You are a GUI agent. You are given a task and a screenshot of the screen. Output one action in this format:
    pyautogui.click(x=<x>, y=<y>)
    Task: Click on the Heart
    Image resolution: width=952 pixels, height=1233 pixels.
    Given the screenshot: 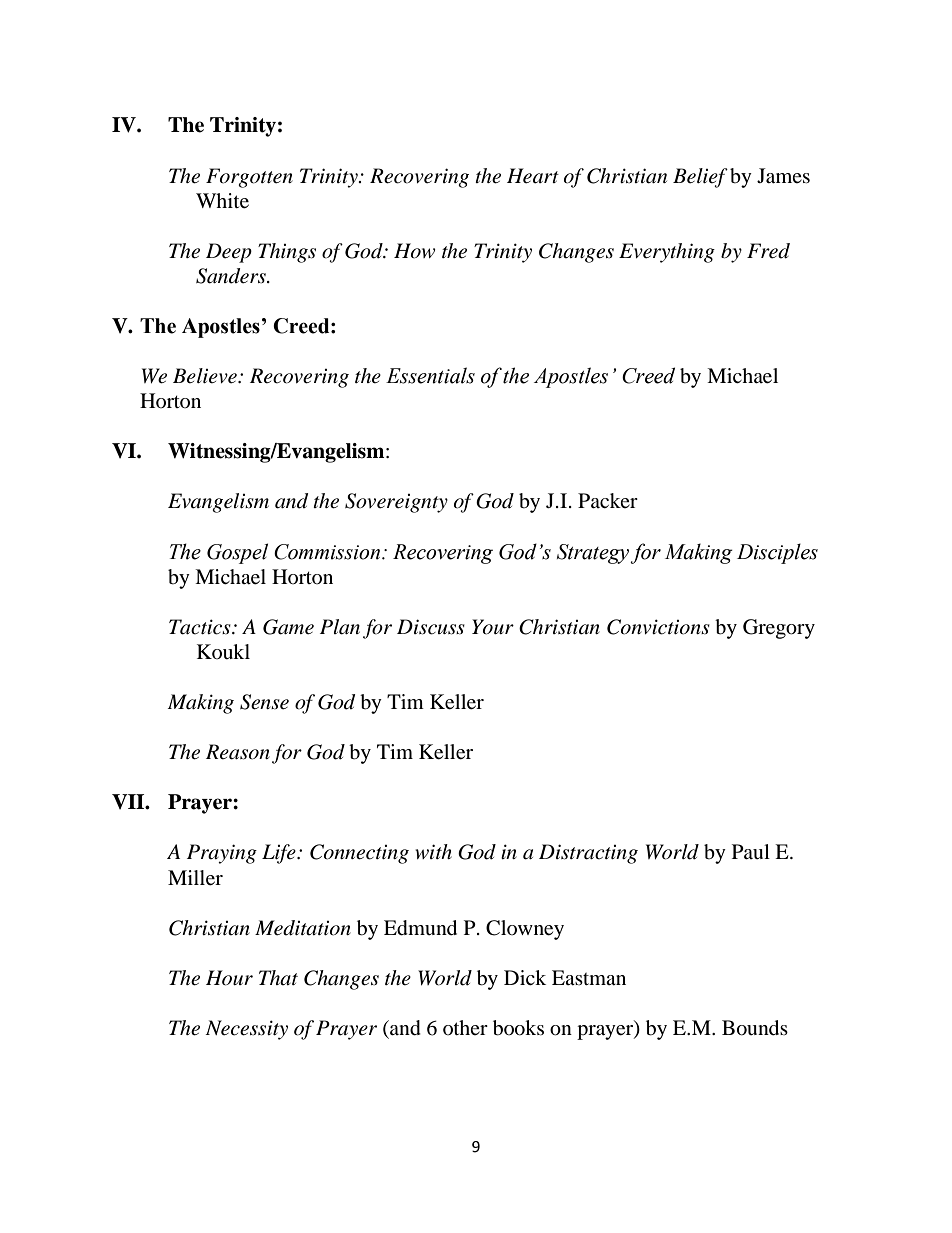 What is the action you would take?
    pyautogui.click(x=533, y=176)
